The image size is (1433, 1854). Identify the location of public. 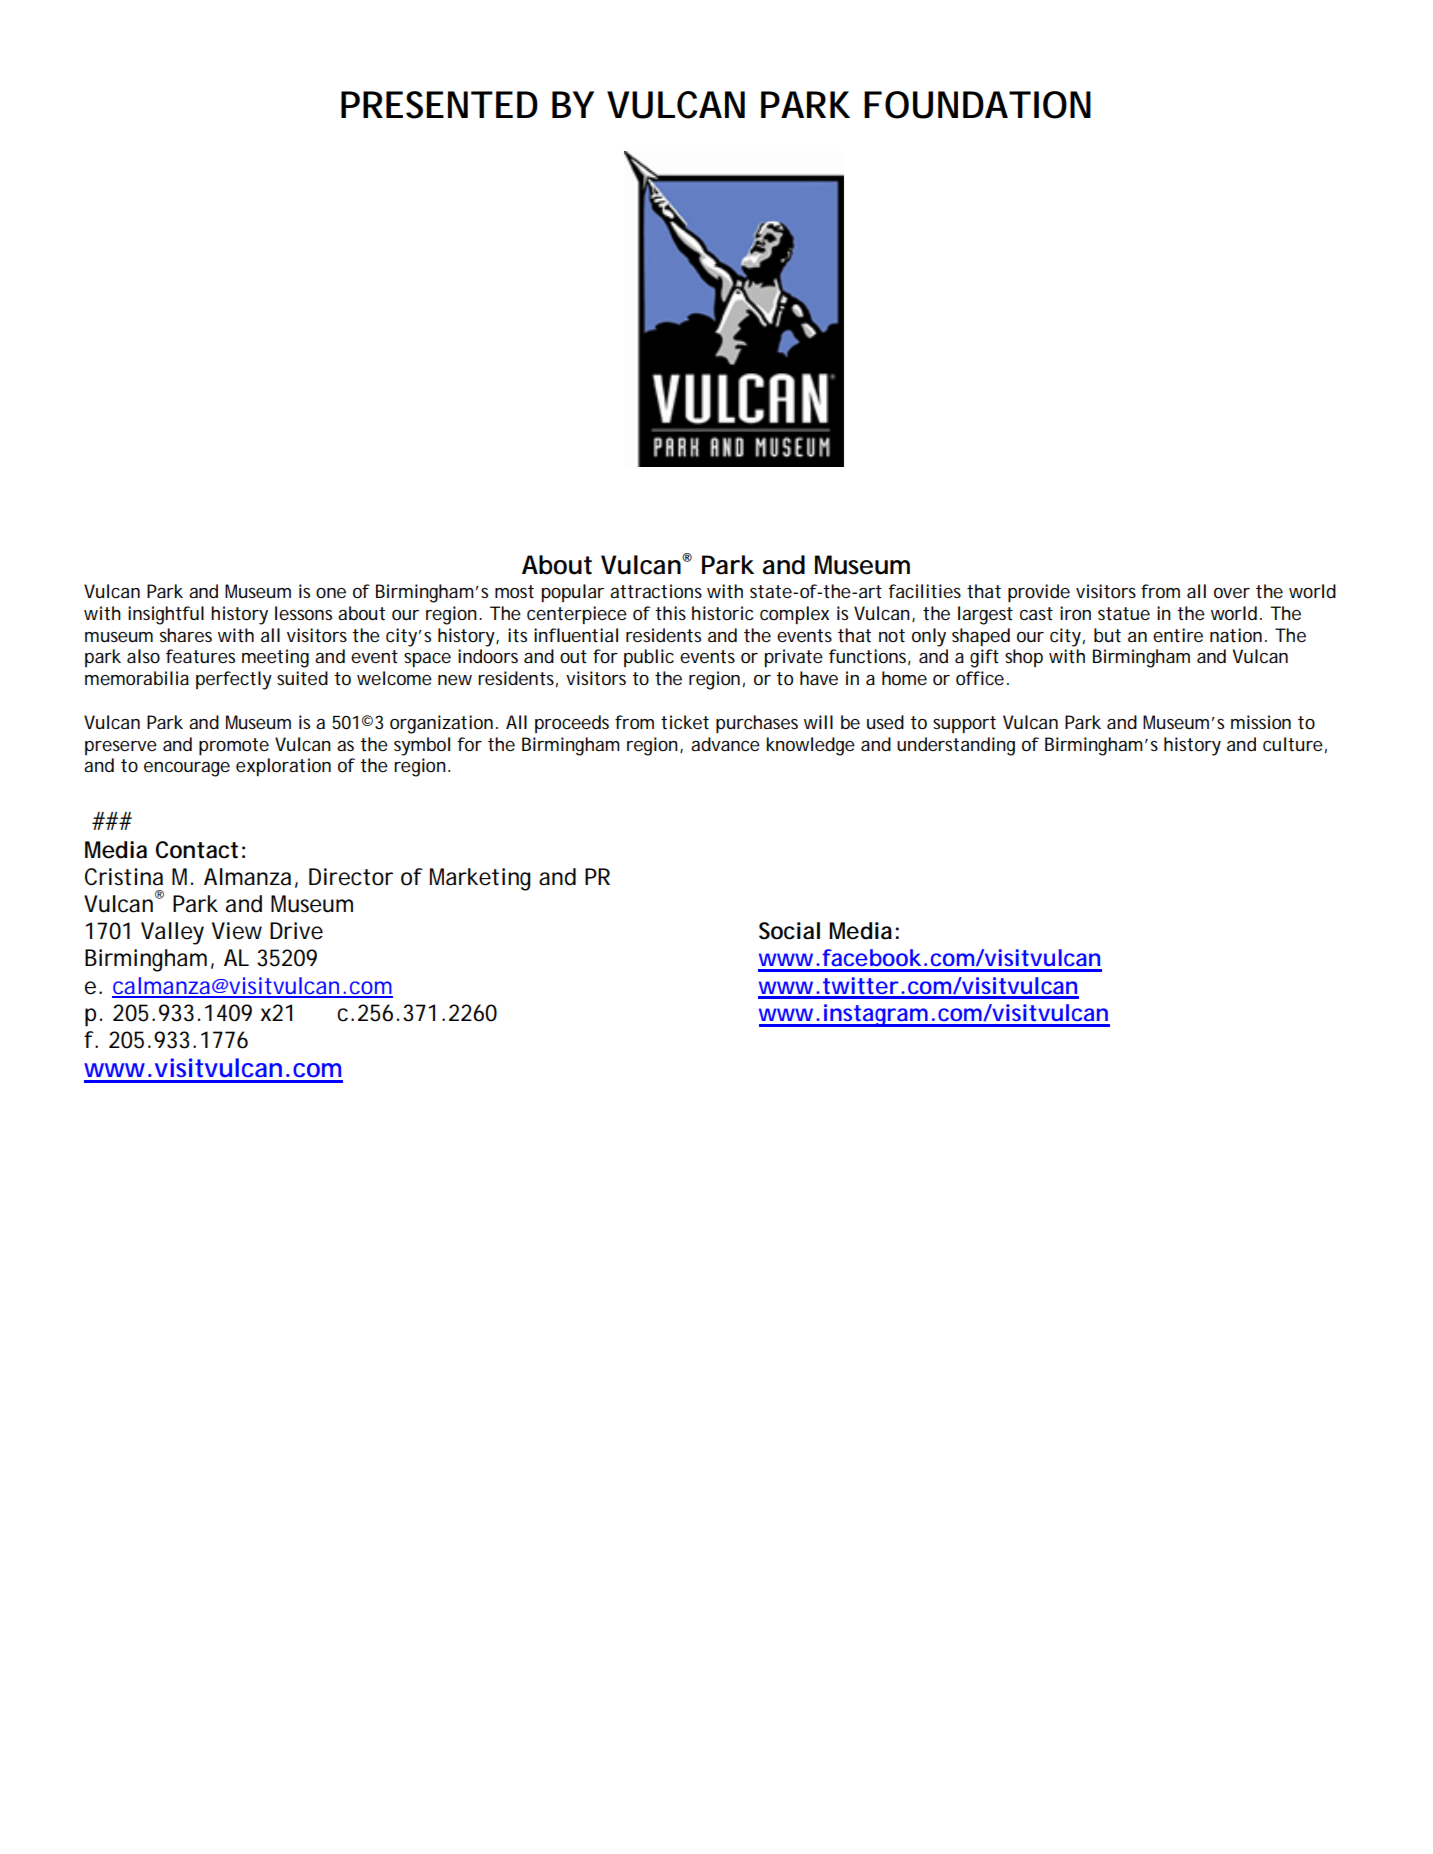
(649, 658).
